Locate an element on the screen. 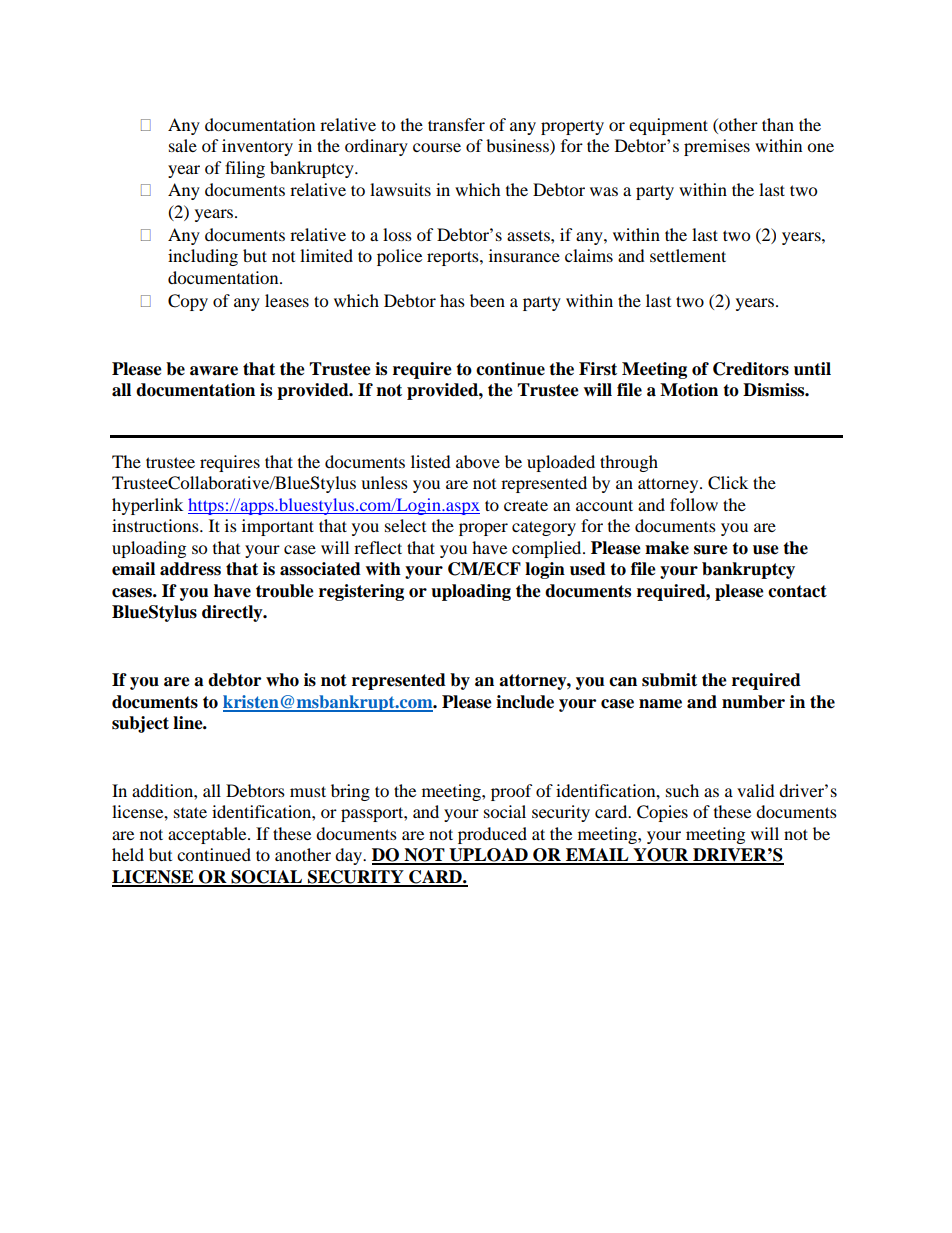 The image size is (952, 1233). premises is located at coordinates (717, 147).
